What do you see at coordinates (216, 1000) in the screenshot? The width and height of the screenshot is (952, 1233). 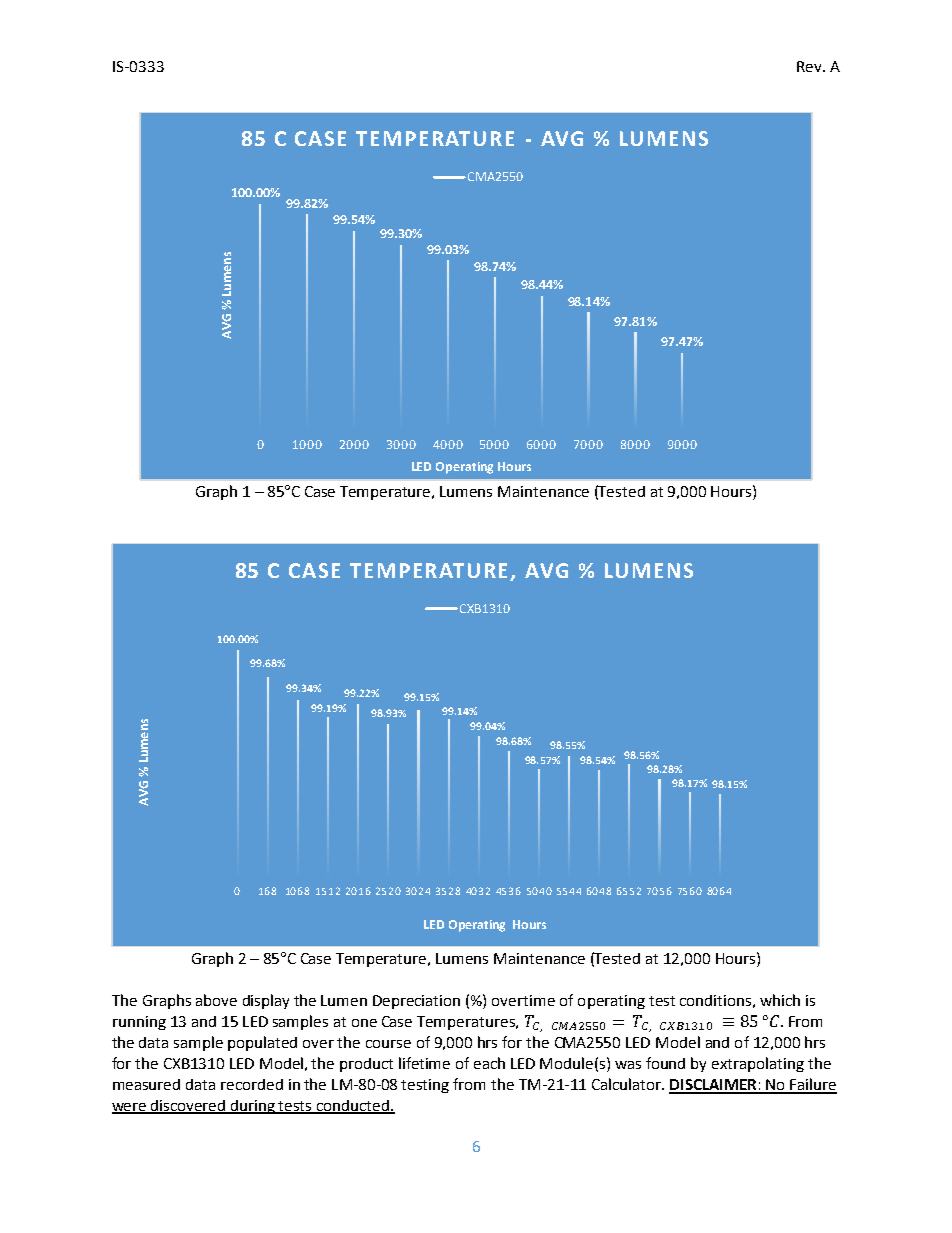 I see `above` at bounding box center [216, 1000].
